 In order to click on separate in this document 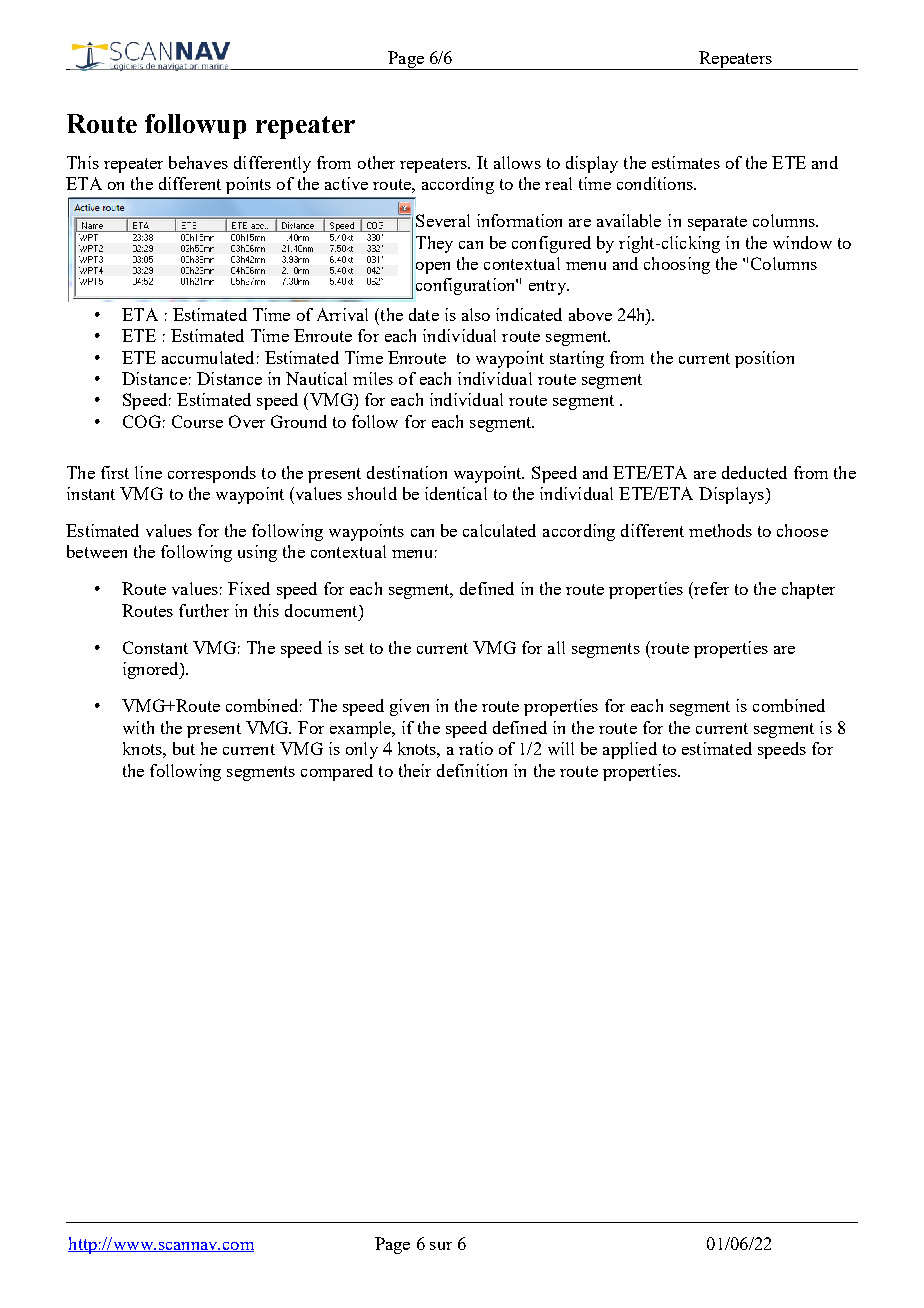, I will do `click(717, 223)`.
